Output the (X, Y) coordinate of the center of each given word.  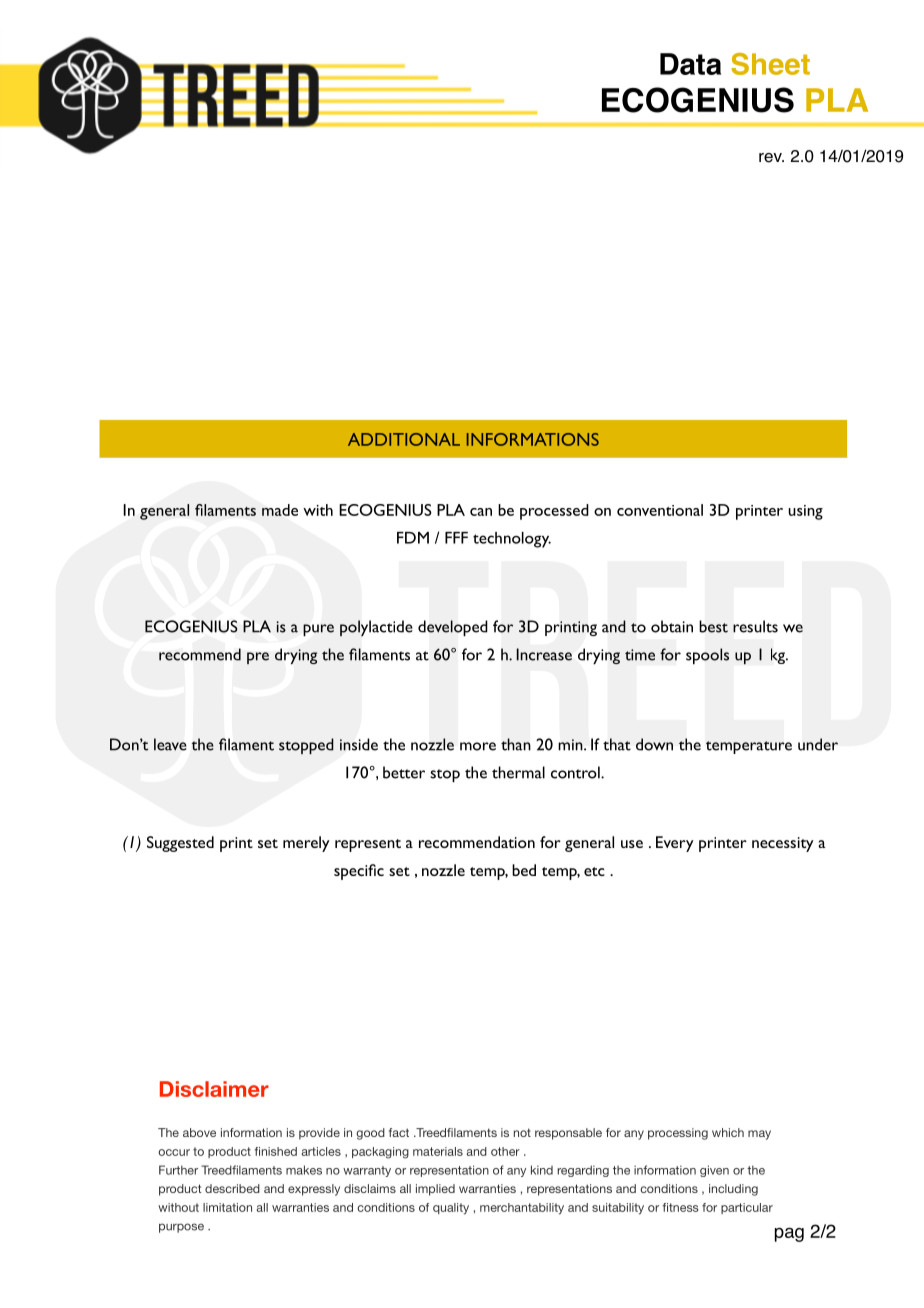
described (232, 1188)
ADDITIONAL (404, 439)
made (280, 510)
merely (306, 844)
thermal (518, 772)
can (481, 512)
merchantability (522, 1209)
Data (690, 64)
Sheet (770, 64)
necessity (783, 844)
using (805, 512)
